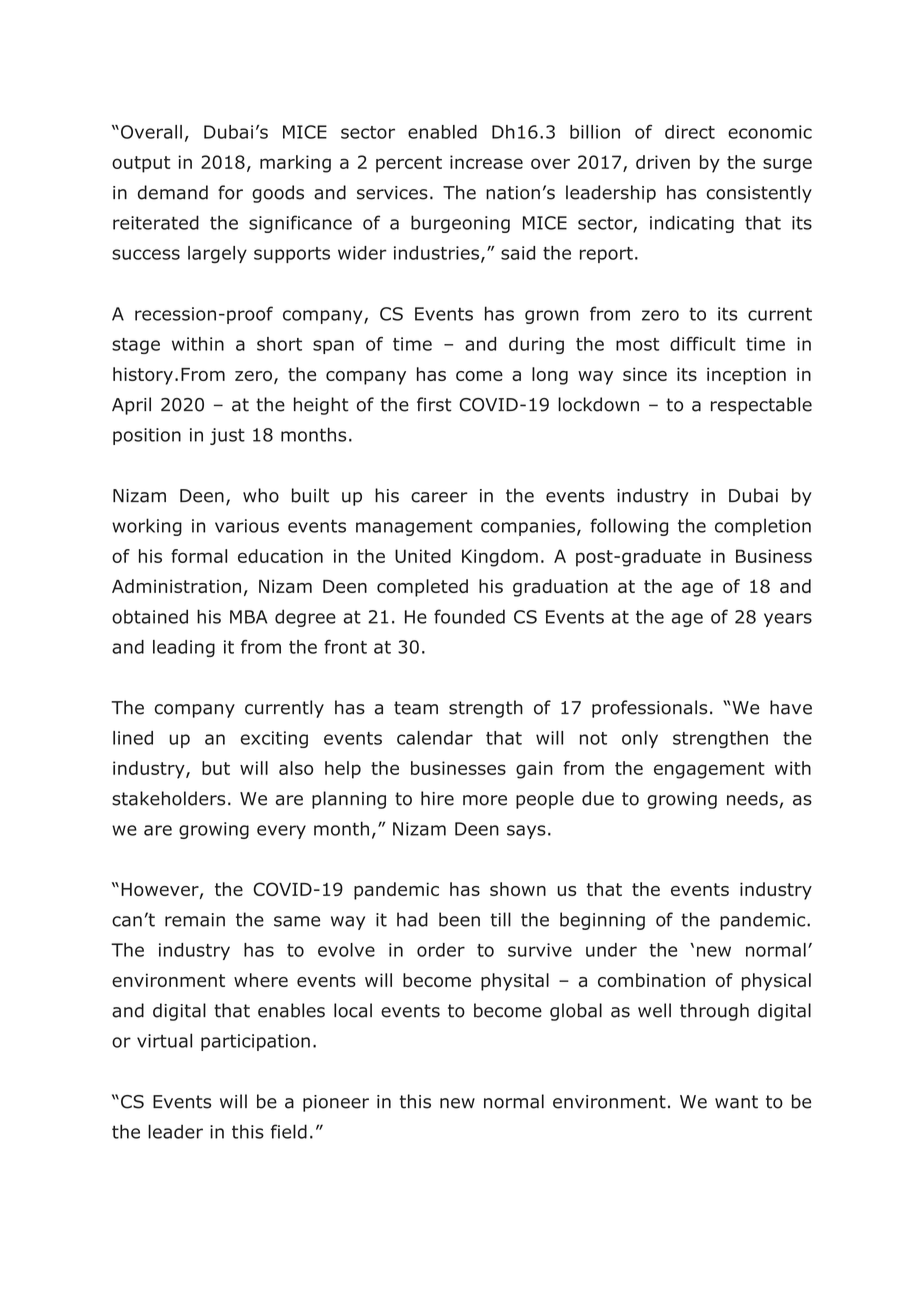 This screenshot has height=1308, width=924. I want to click on engagement, so click(709, 770).
